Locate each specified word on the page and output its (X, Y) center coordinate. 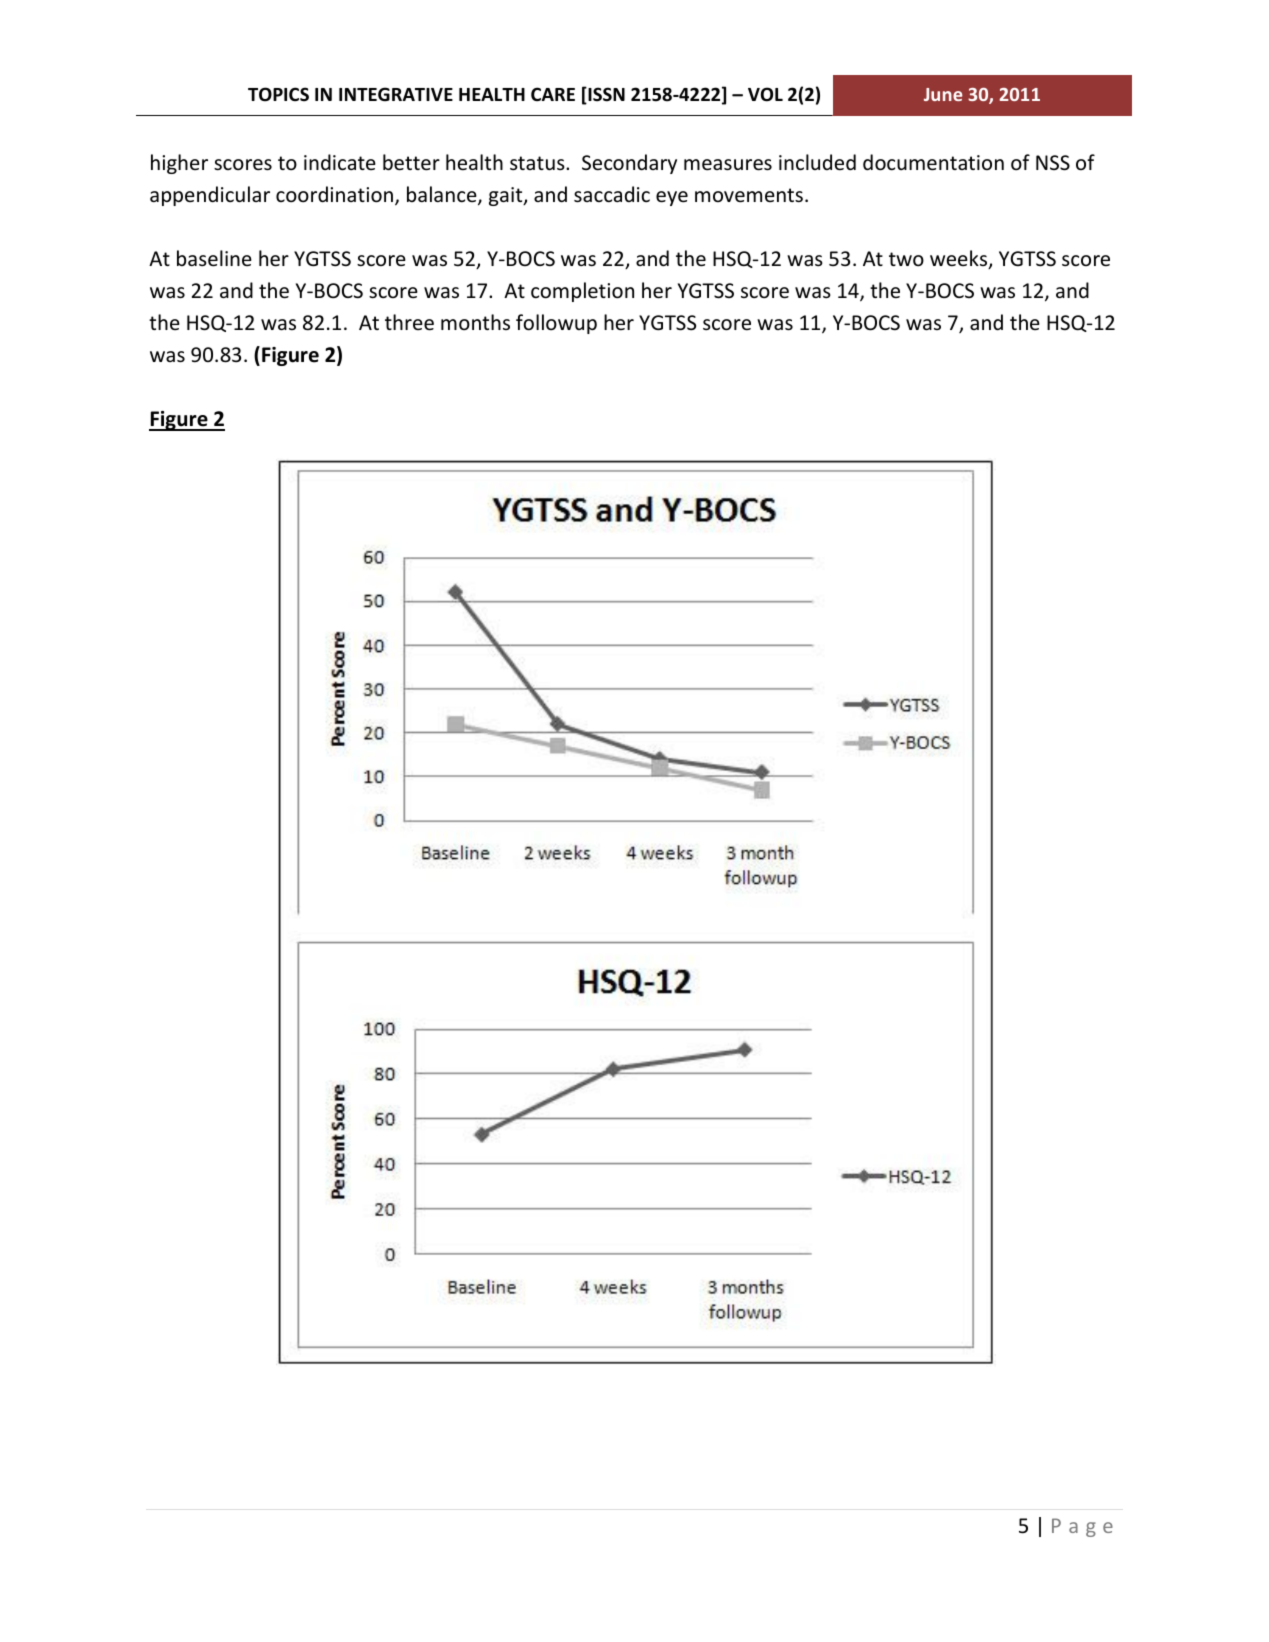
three (409, 322)
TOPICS (278, 94)
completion (582, 292)
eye (672, 198)
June (943, 94)
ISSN (605, 95)
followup (556, 324)
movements (749, 195)
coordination (336, 195)
